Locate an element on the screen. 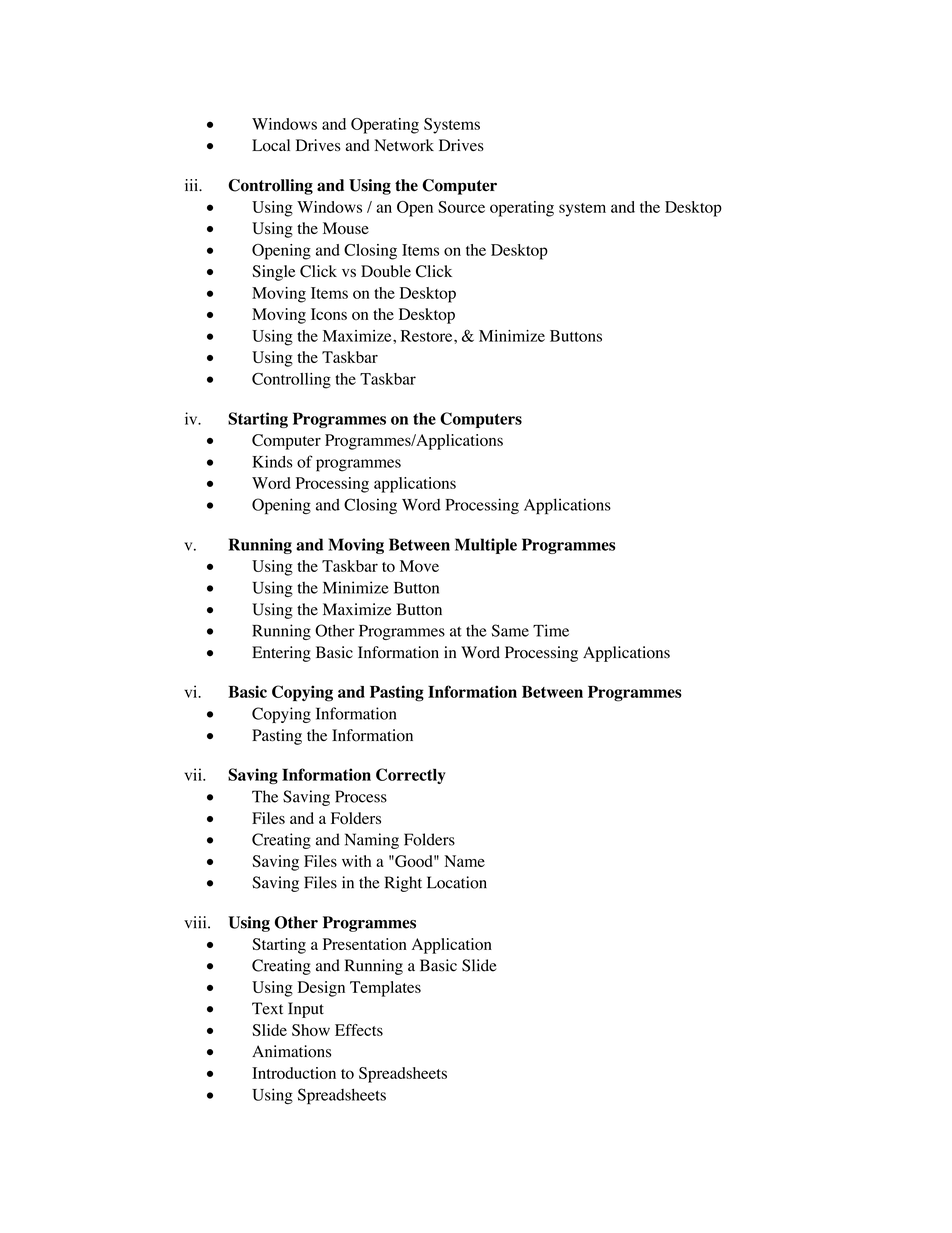 This screenshot has width=952, height=1233. Network is located at coordinates (404, 145).
